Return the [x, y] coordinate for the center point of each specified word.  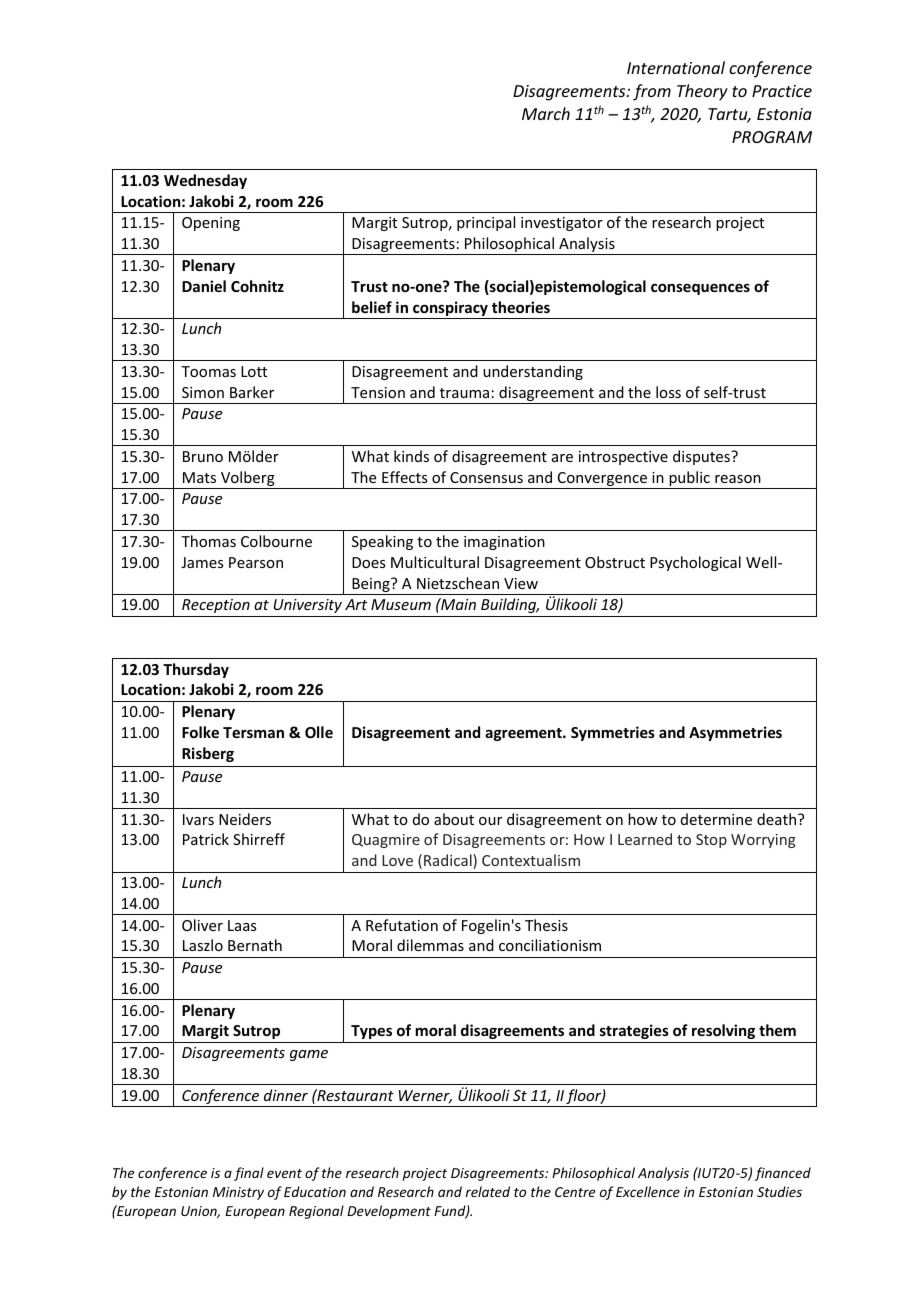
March [546, 113]
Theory [702, 92]
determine [716, 819]
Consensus [486, 477]
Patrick [206, 839]
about [454, 819]
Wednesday [205, 181]
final [249, 1174]
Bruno [203, 456]
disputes [702, 457]
